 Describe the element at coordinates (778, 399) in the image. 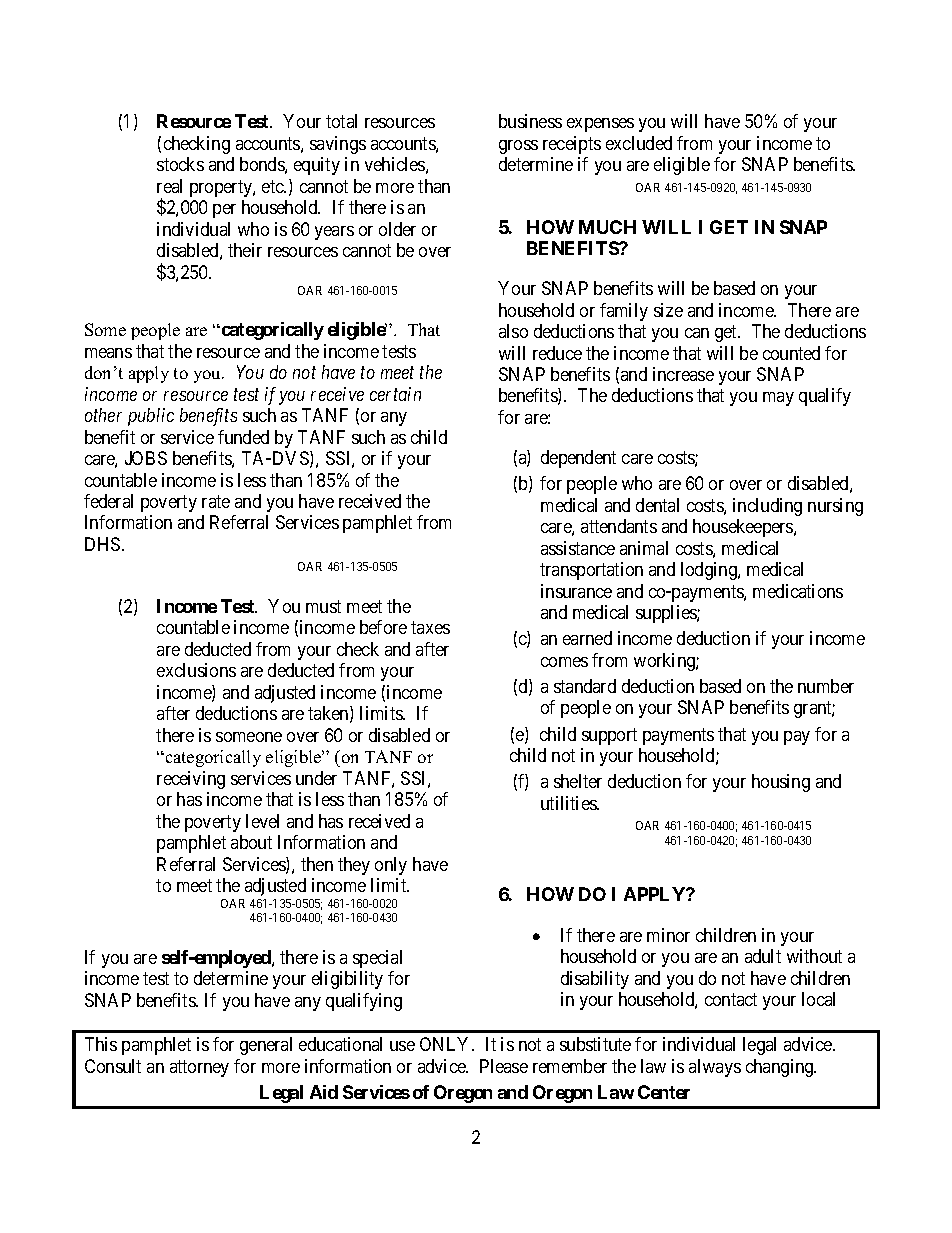

I see `may` at that location.
